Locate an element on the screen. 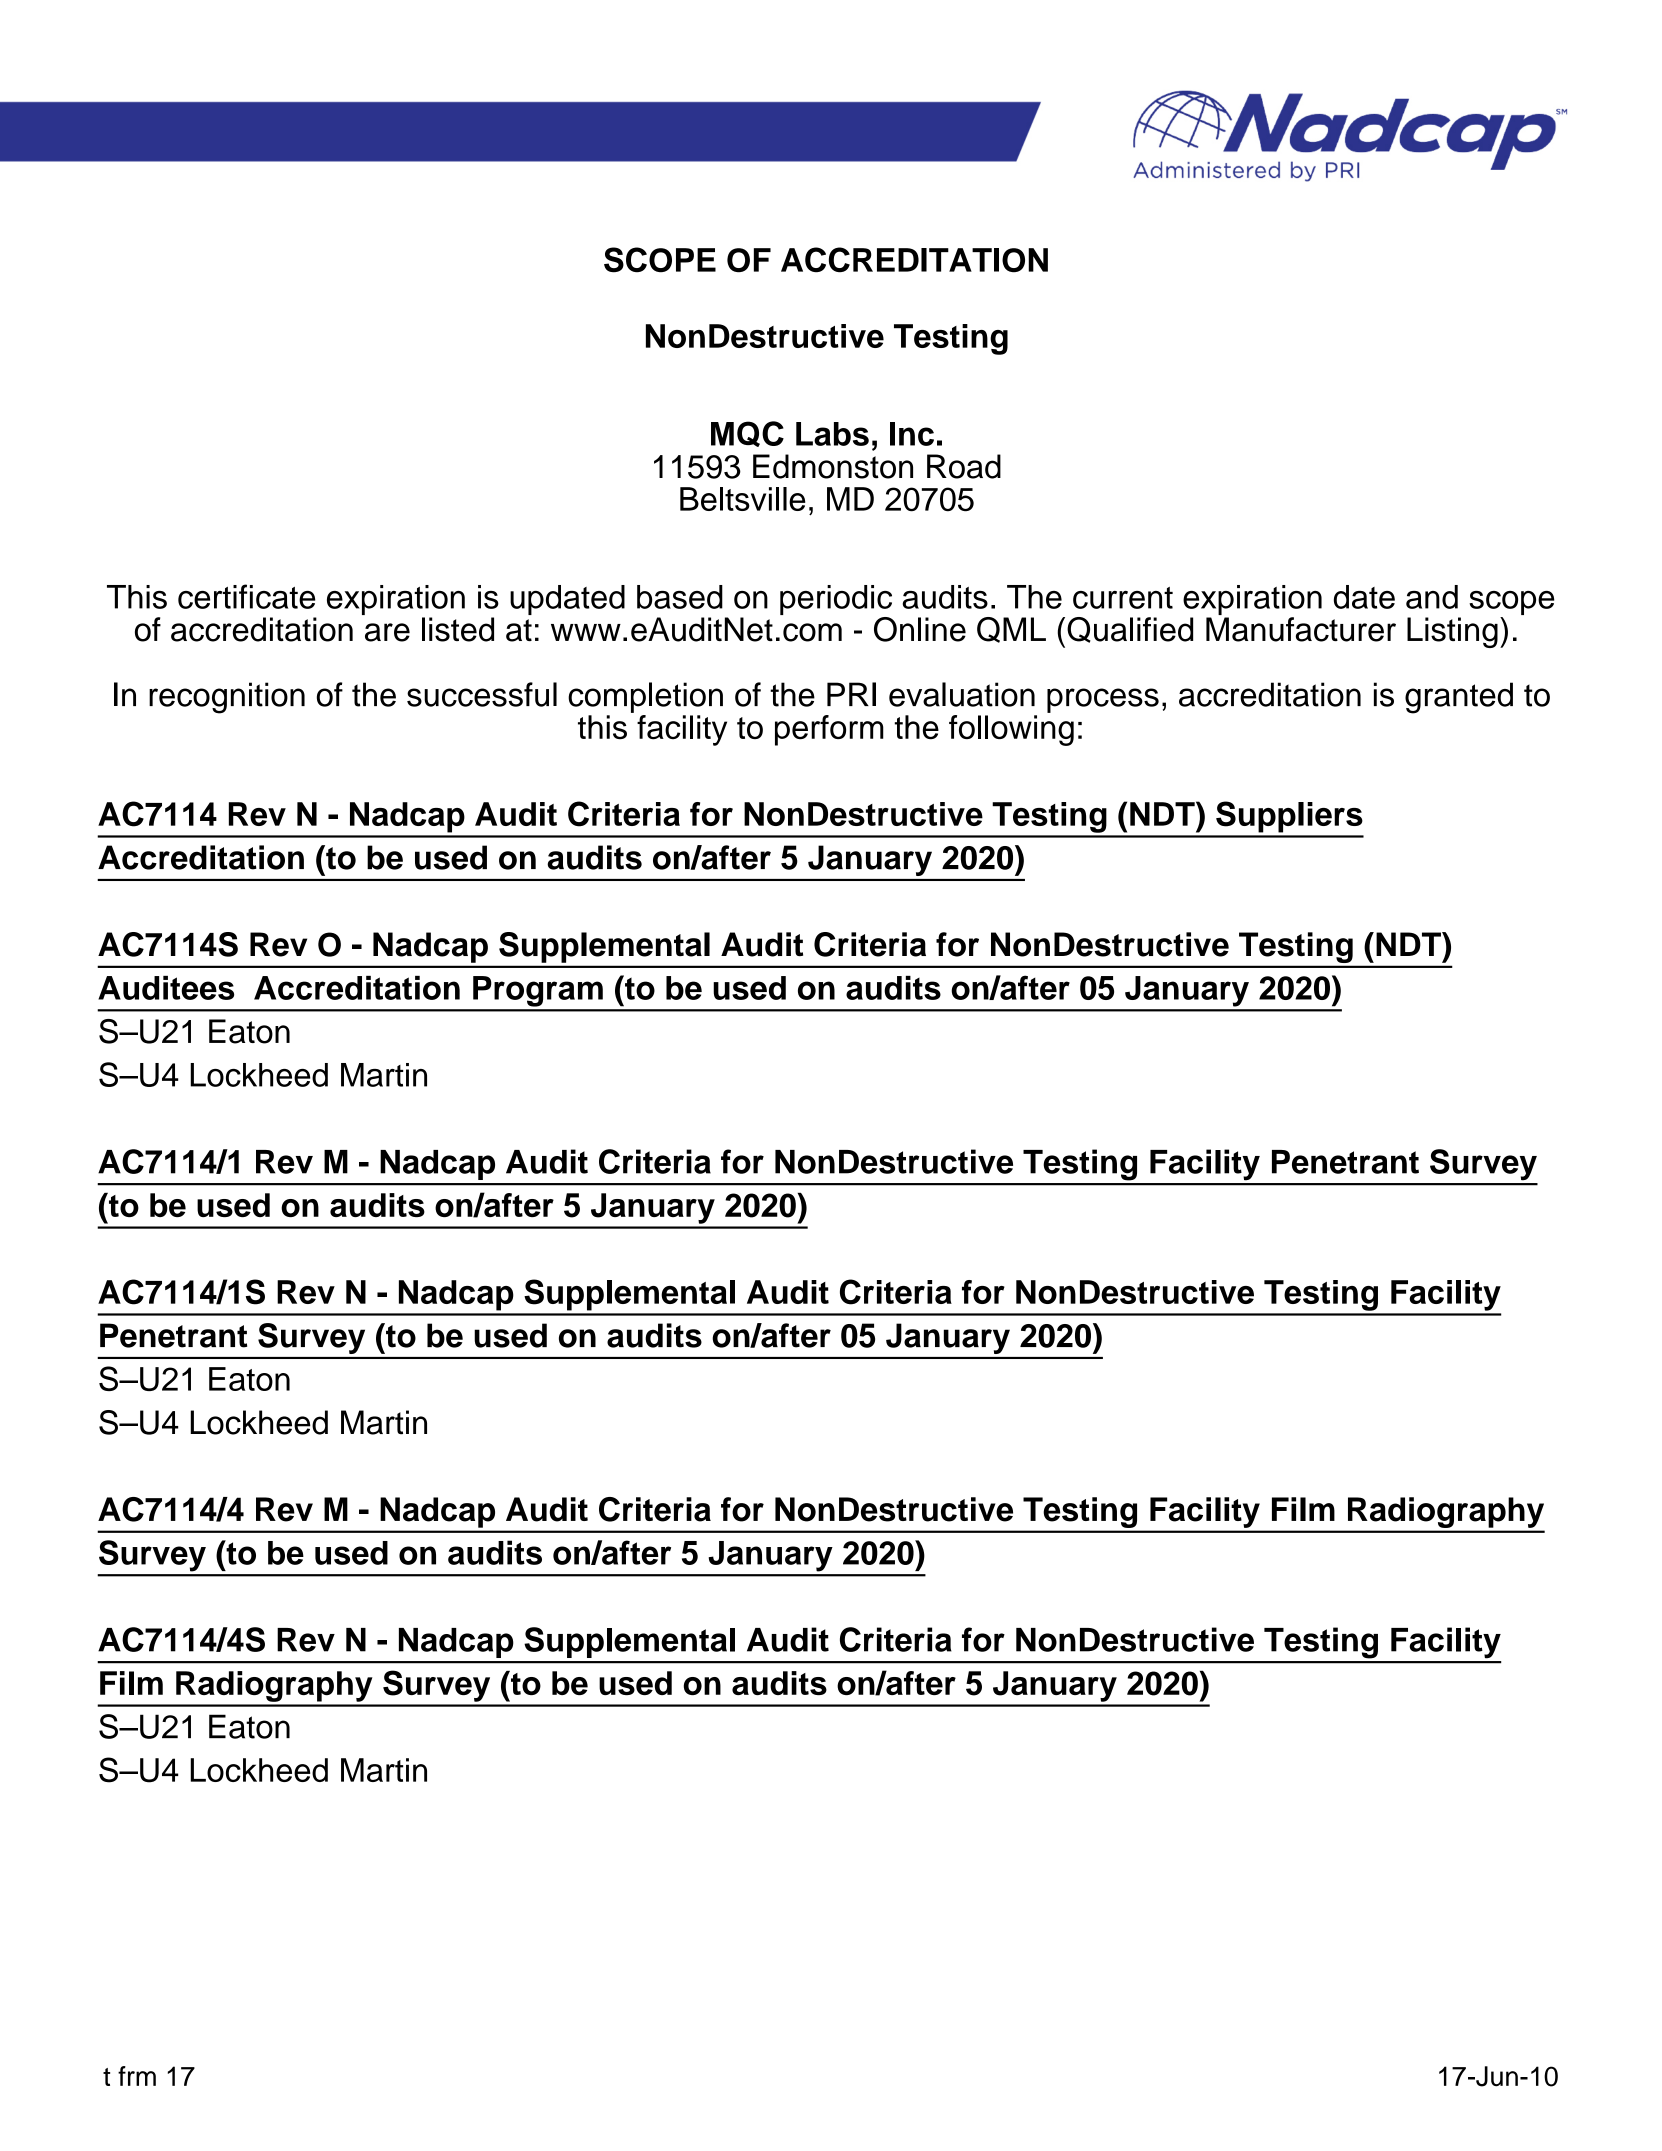  process is located at coordinates (1103, 700).
